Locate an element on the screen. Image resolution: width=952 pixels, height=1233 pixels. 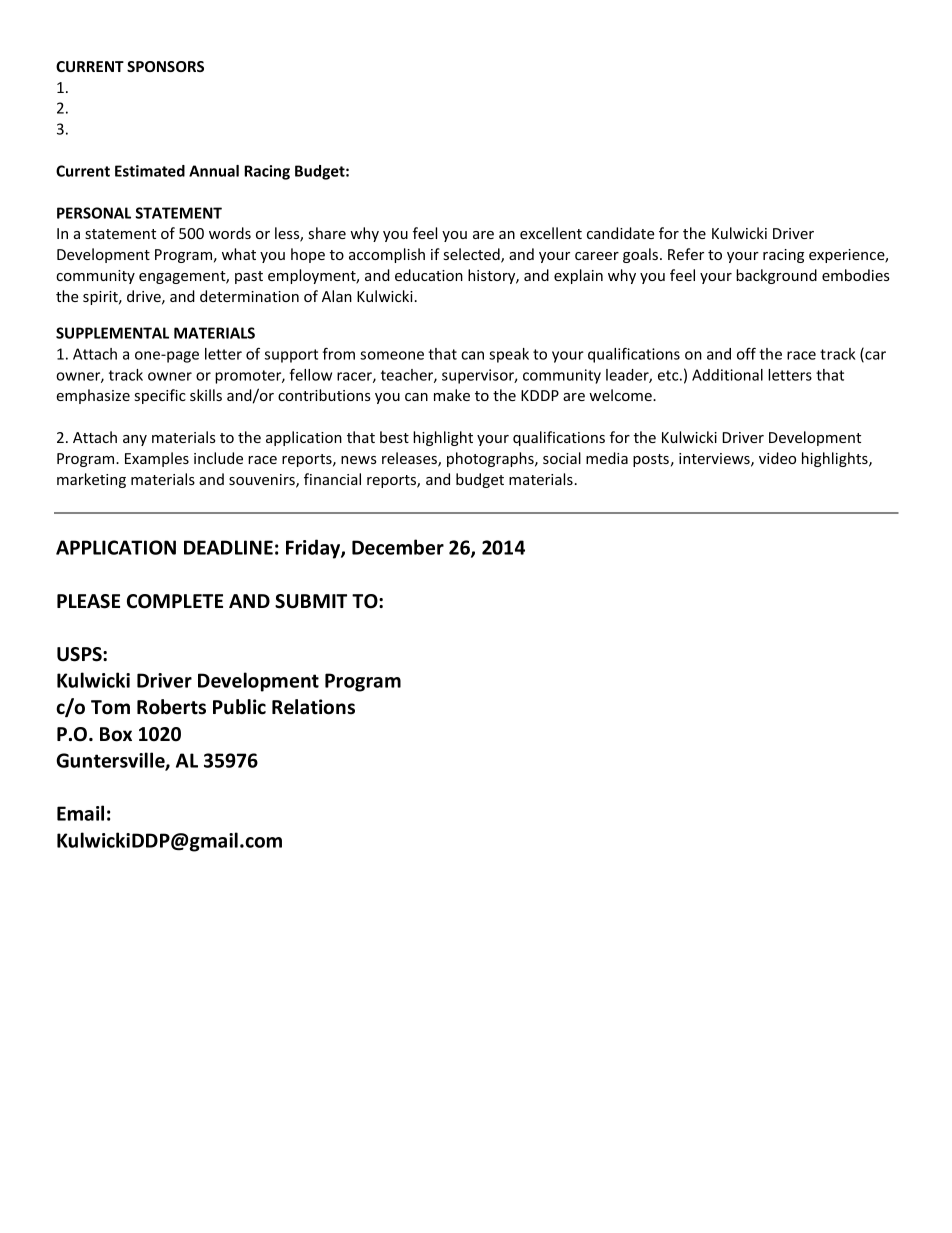
SUBMIT is located at coordinates (311, 601).
